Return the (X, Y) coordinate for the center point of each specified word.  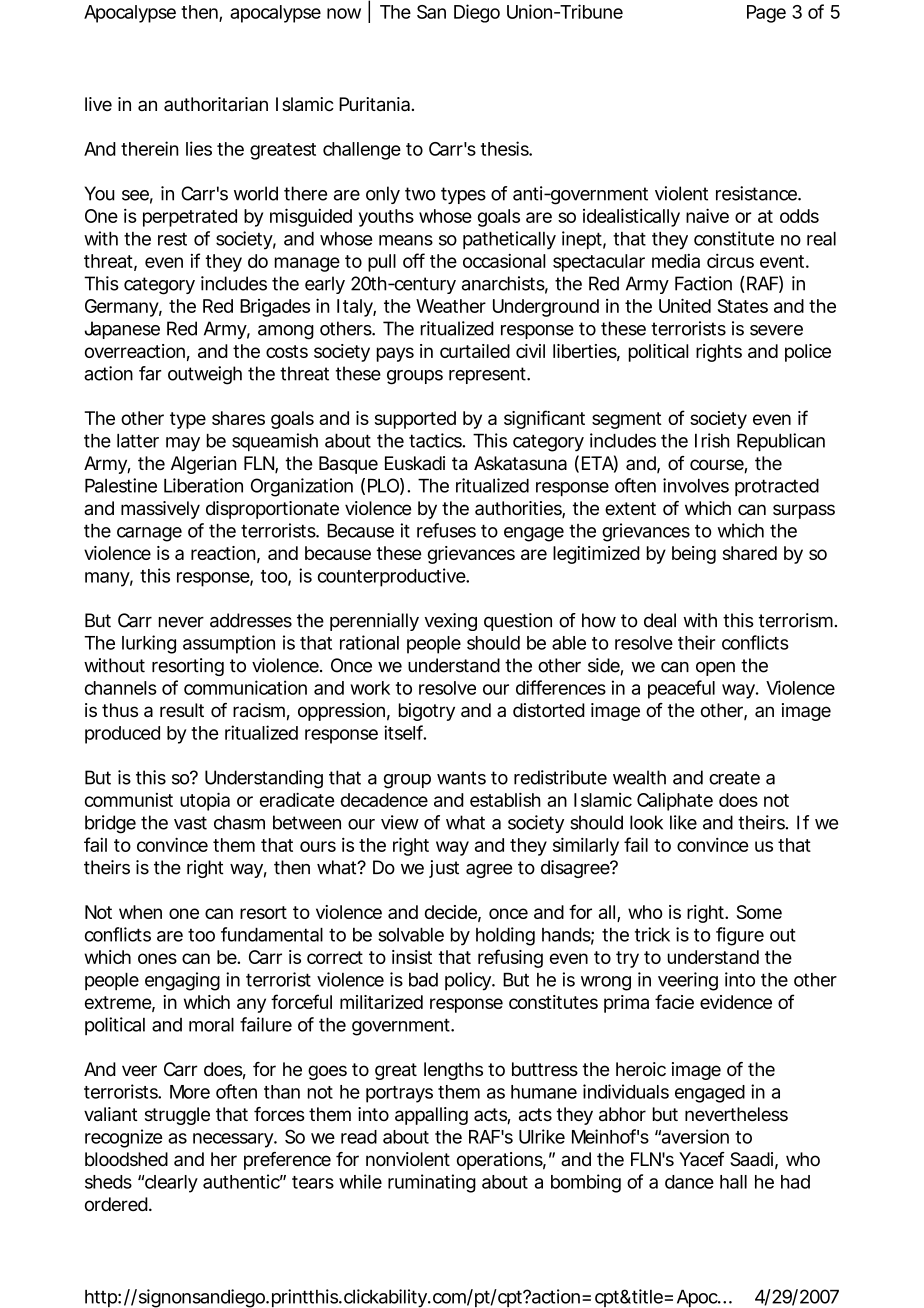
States (742, 306)
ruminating (432, 1183)
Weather (451, 306)
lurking (149, 644)
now (344, 13)
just (444, 869)
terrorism (795, 620)
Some (759, 912)
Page (766, 14)
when (140, 912)
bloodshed (126, 1159)
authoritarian (216, 104)
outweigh (205, 375)
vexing (451, 622)
